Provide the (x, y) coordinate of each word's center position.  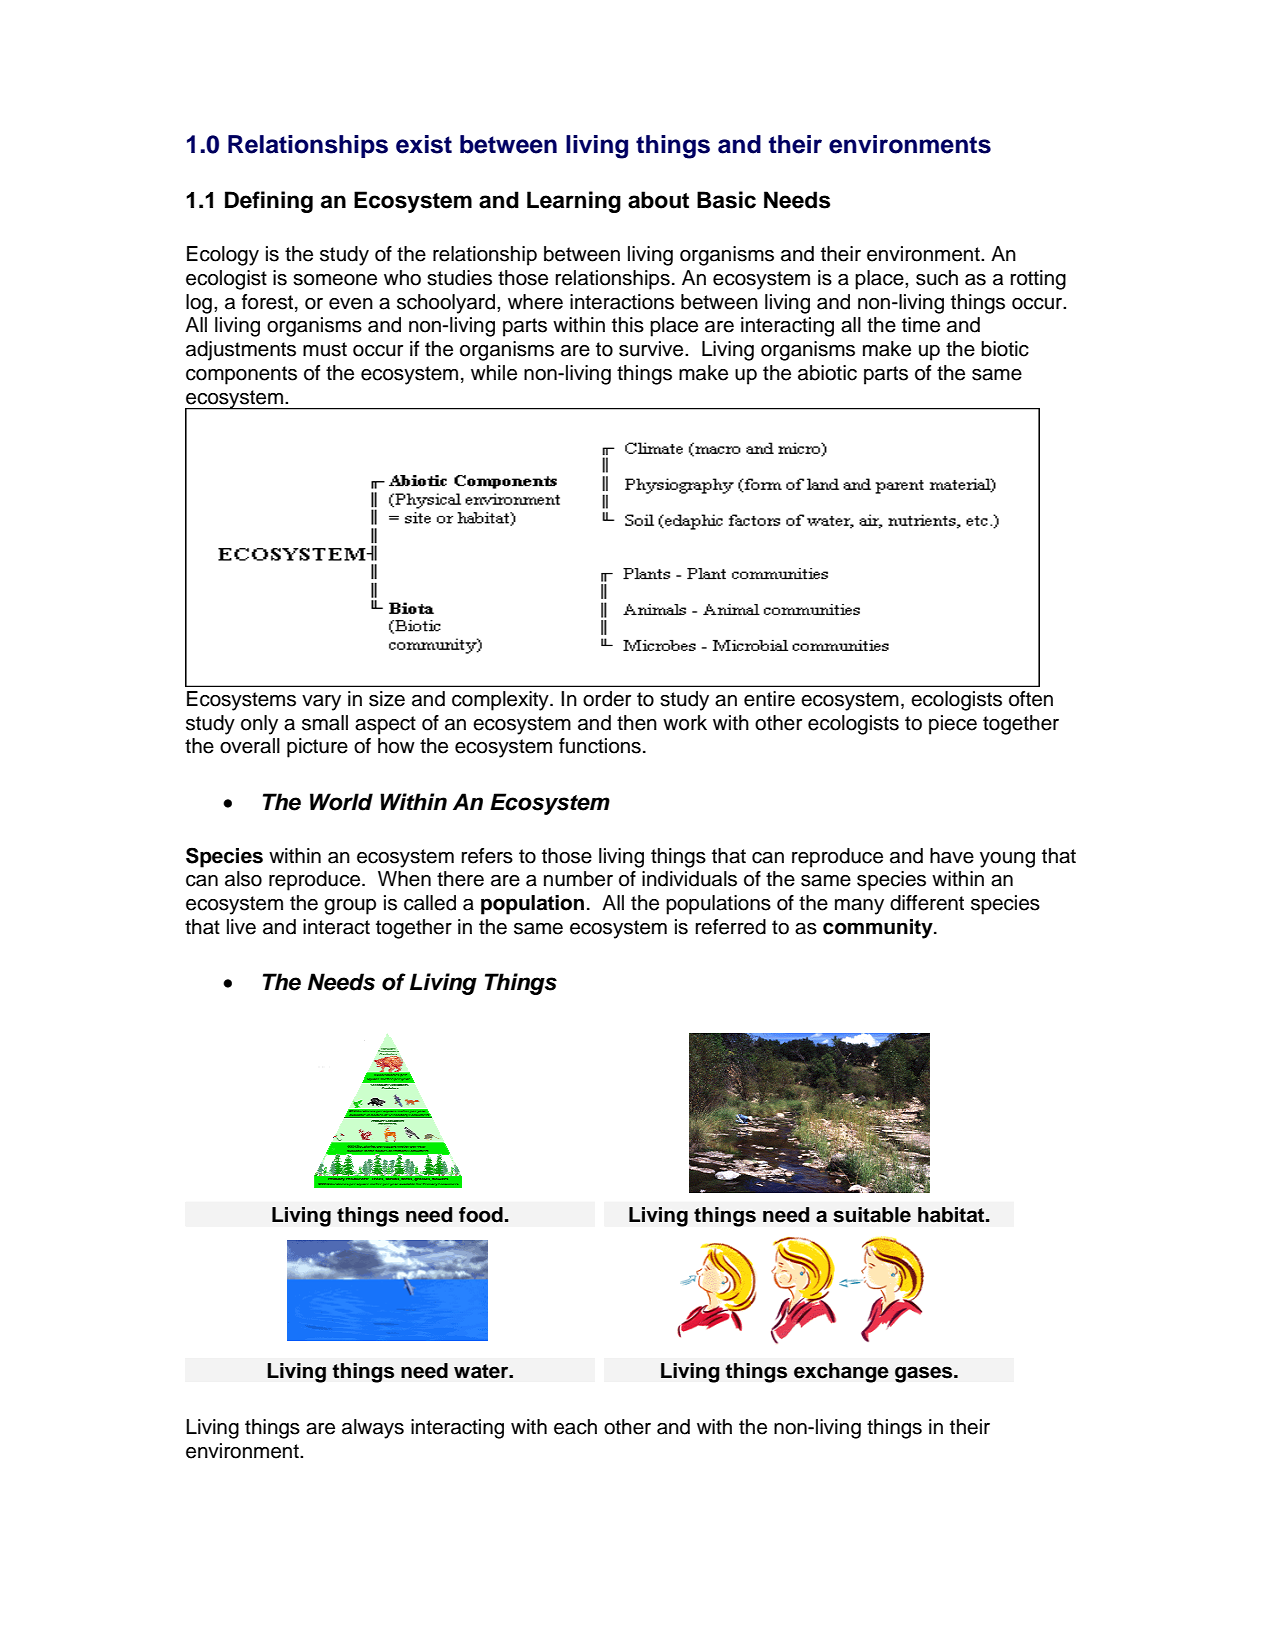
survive (652, 349)
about (658, 200)
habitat (952, 1215)
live (241, 927)
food (481, 1215)
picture (317, 748)
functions (600, 746)
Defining (269, 202)
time (921, 325)
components (241, 375)
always (373, 1429)
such (937, 278)
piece (953, 725)
